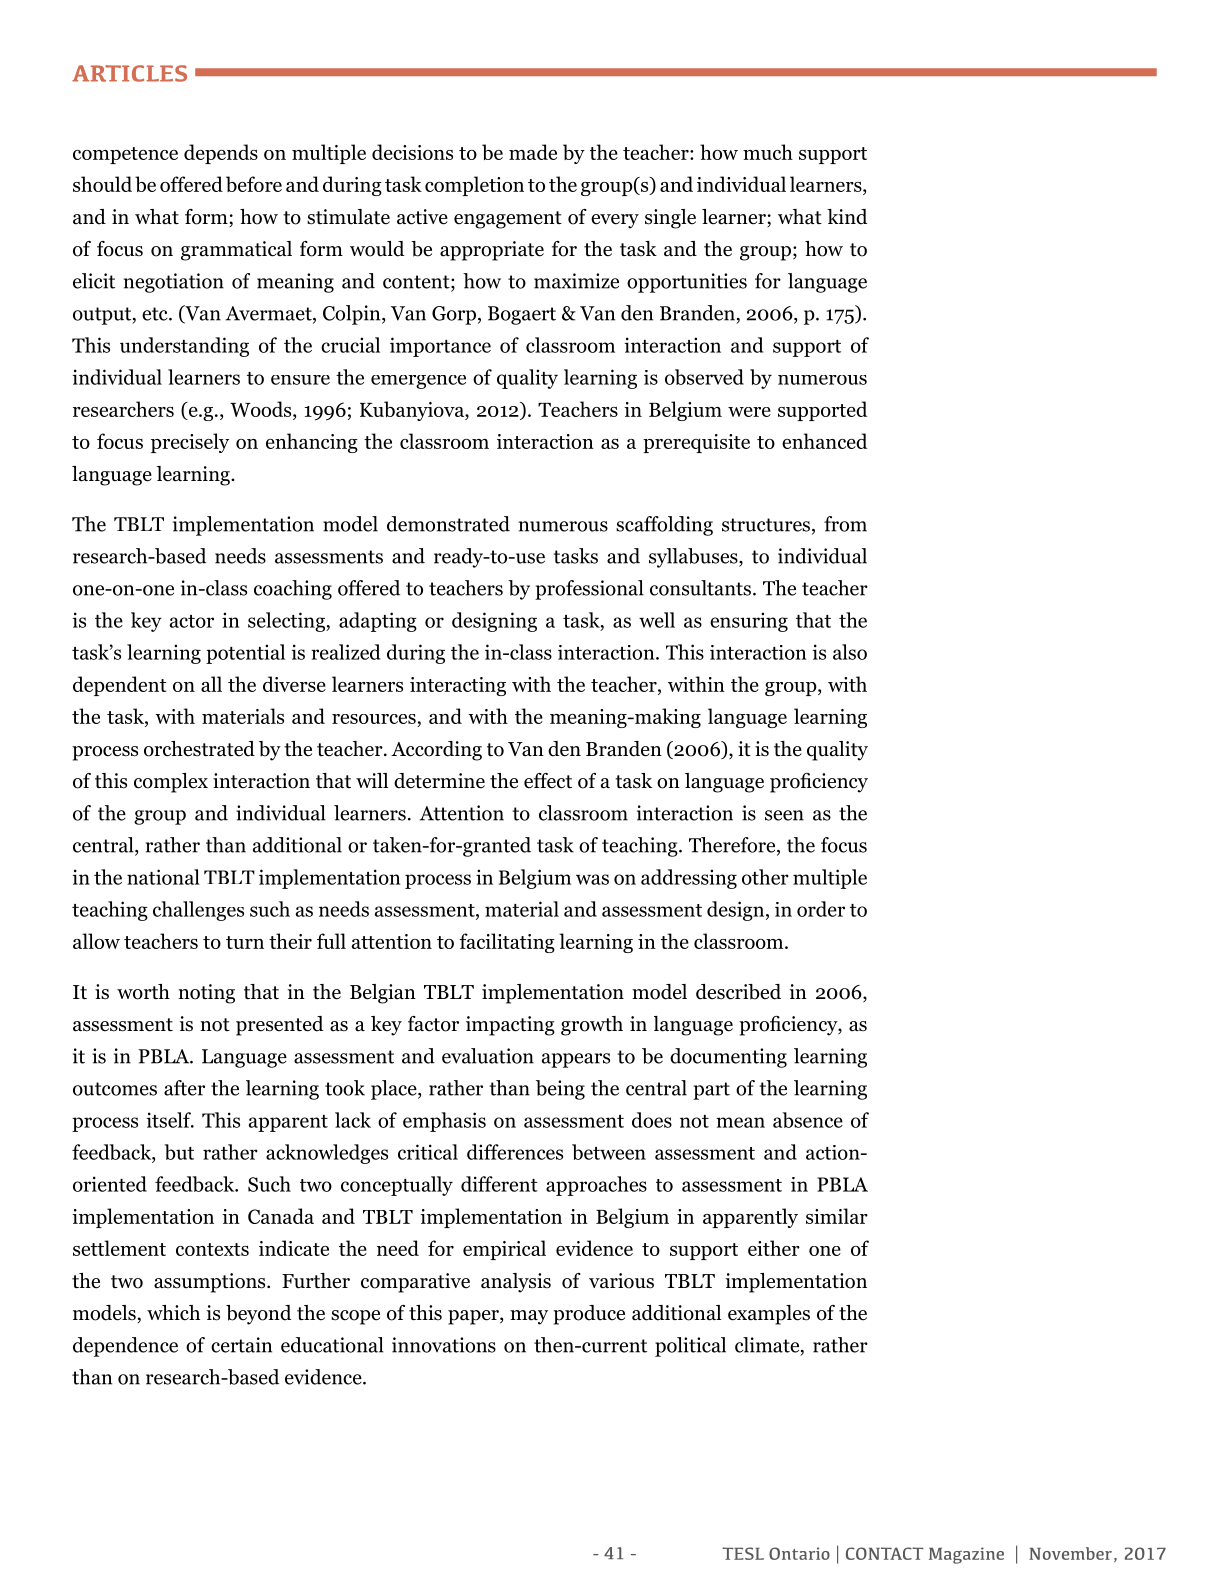  What do you see at coordinates (171, 783) in the page?
I see `complex` at bounding box center [171, 783].
